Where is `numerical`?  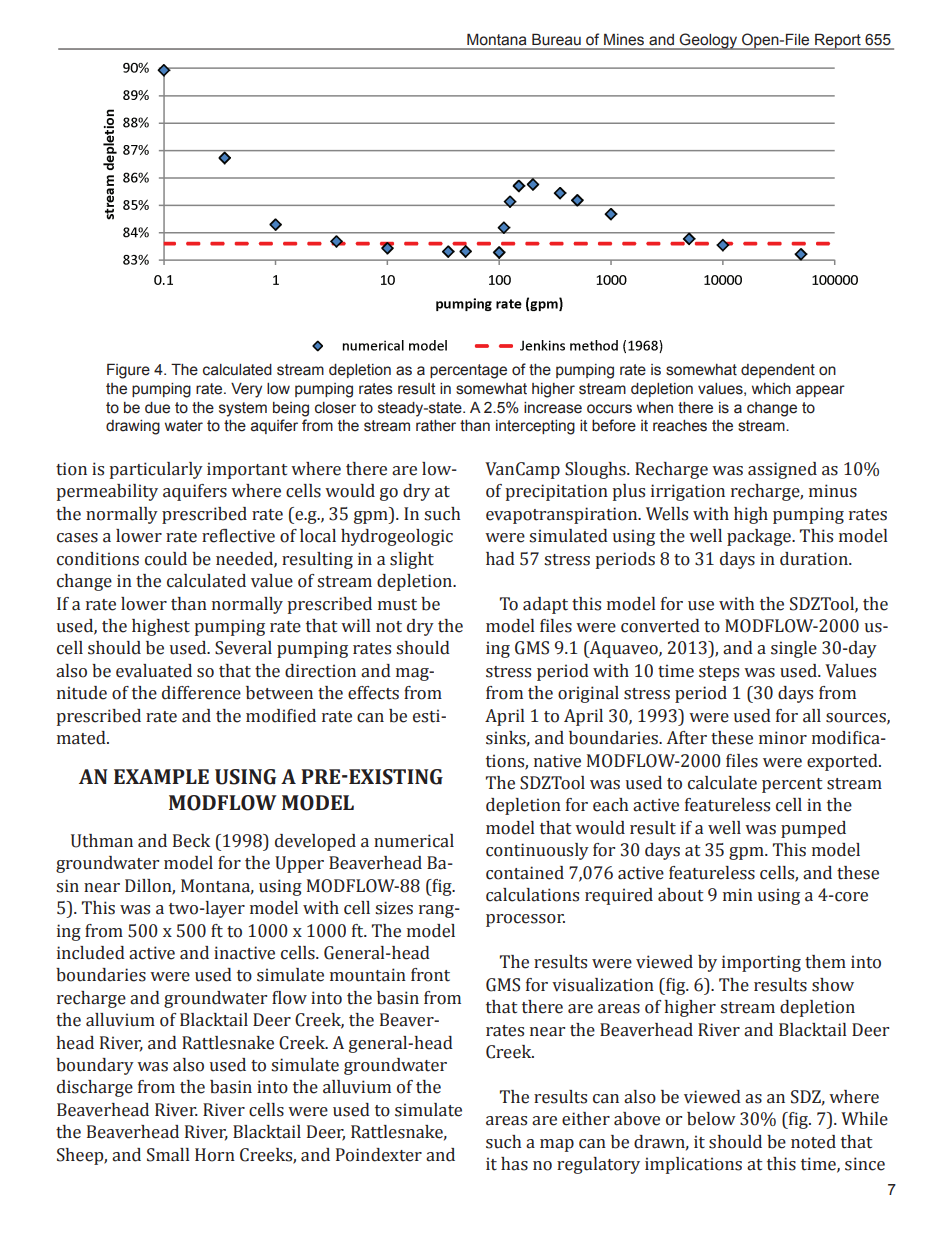 numerical is located at coordinates (414, 841).
